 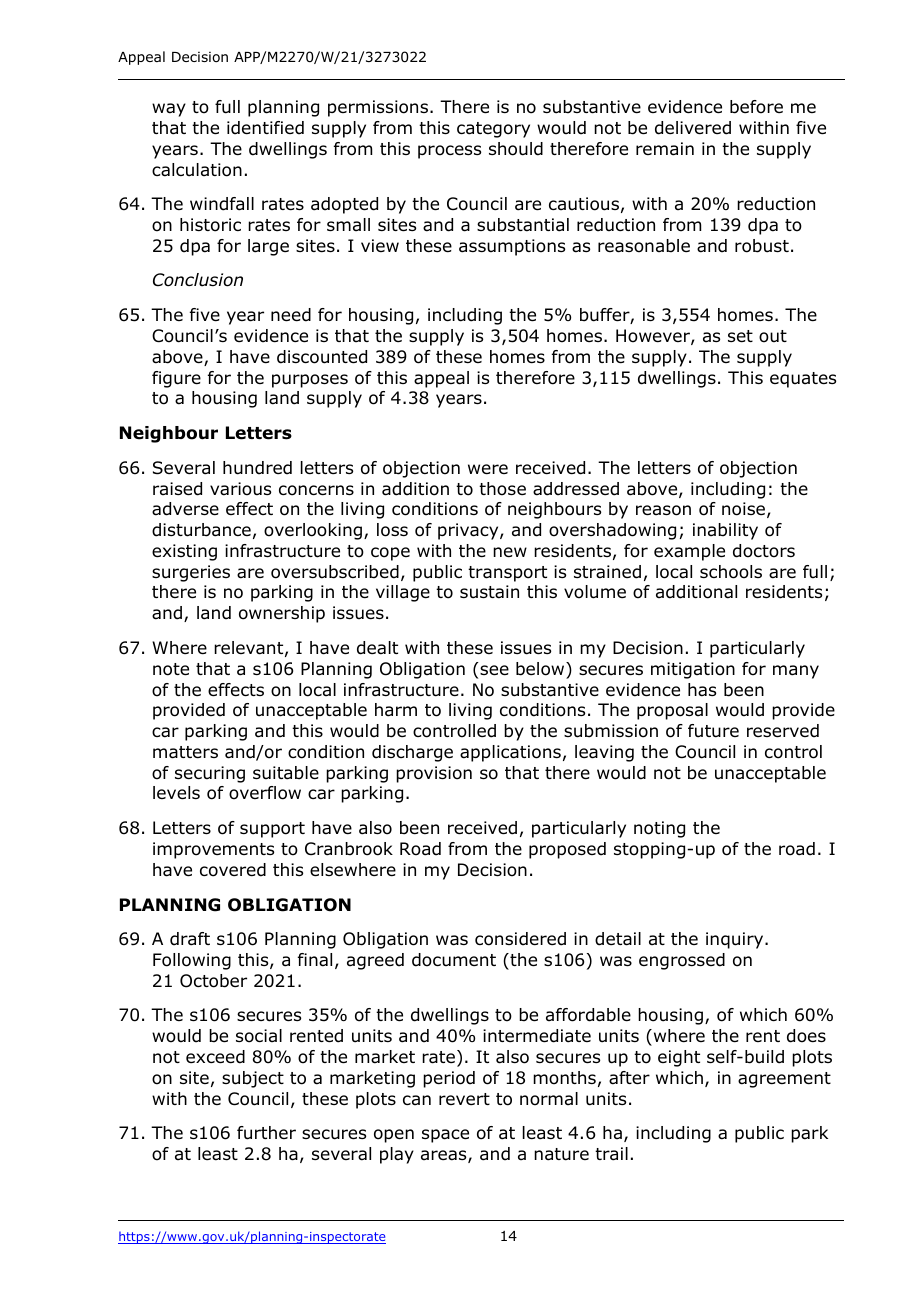 I want to click on identified, so click(x=265, y=128).
